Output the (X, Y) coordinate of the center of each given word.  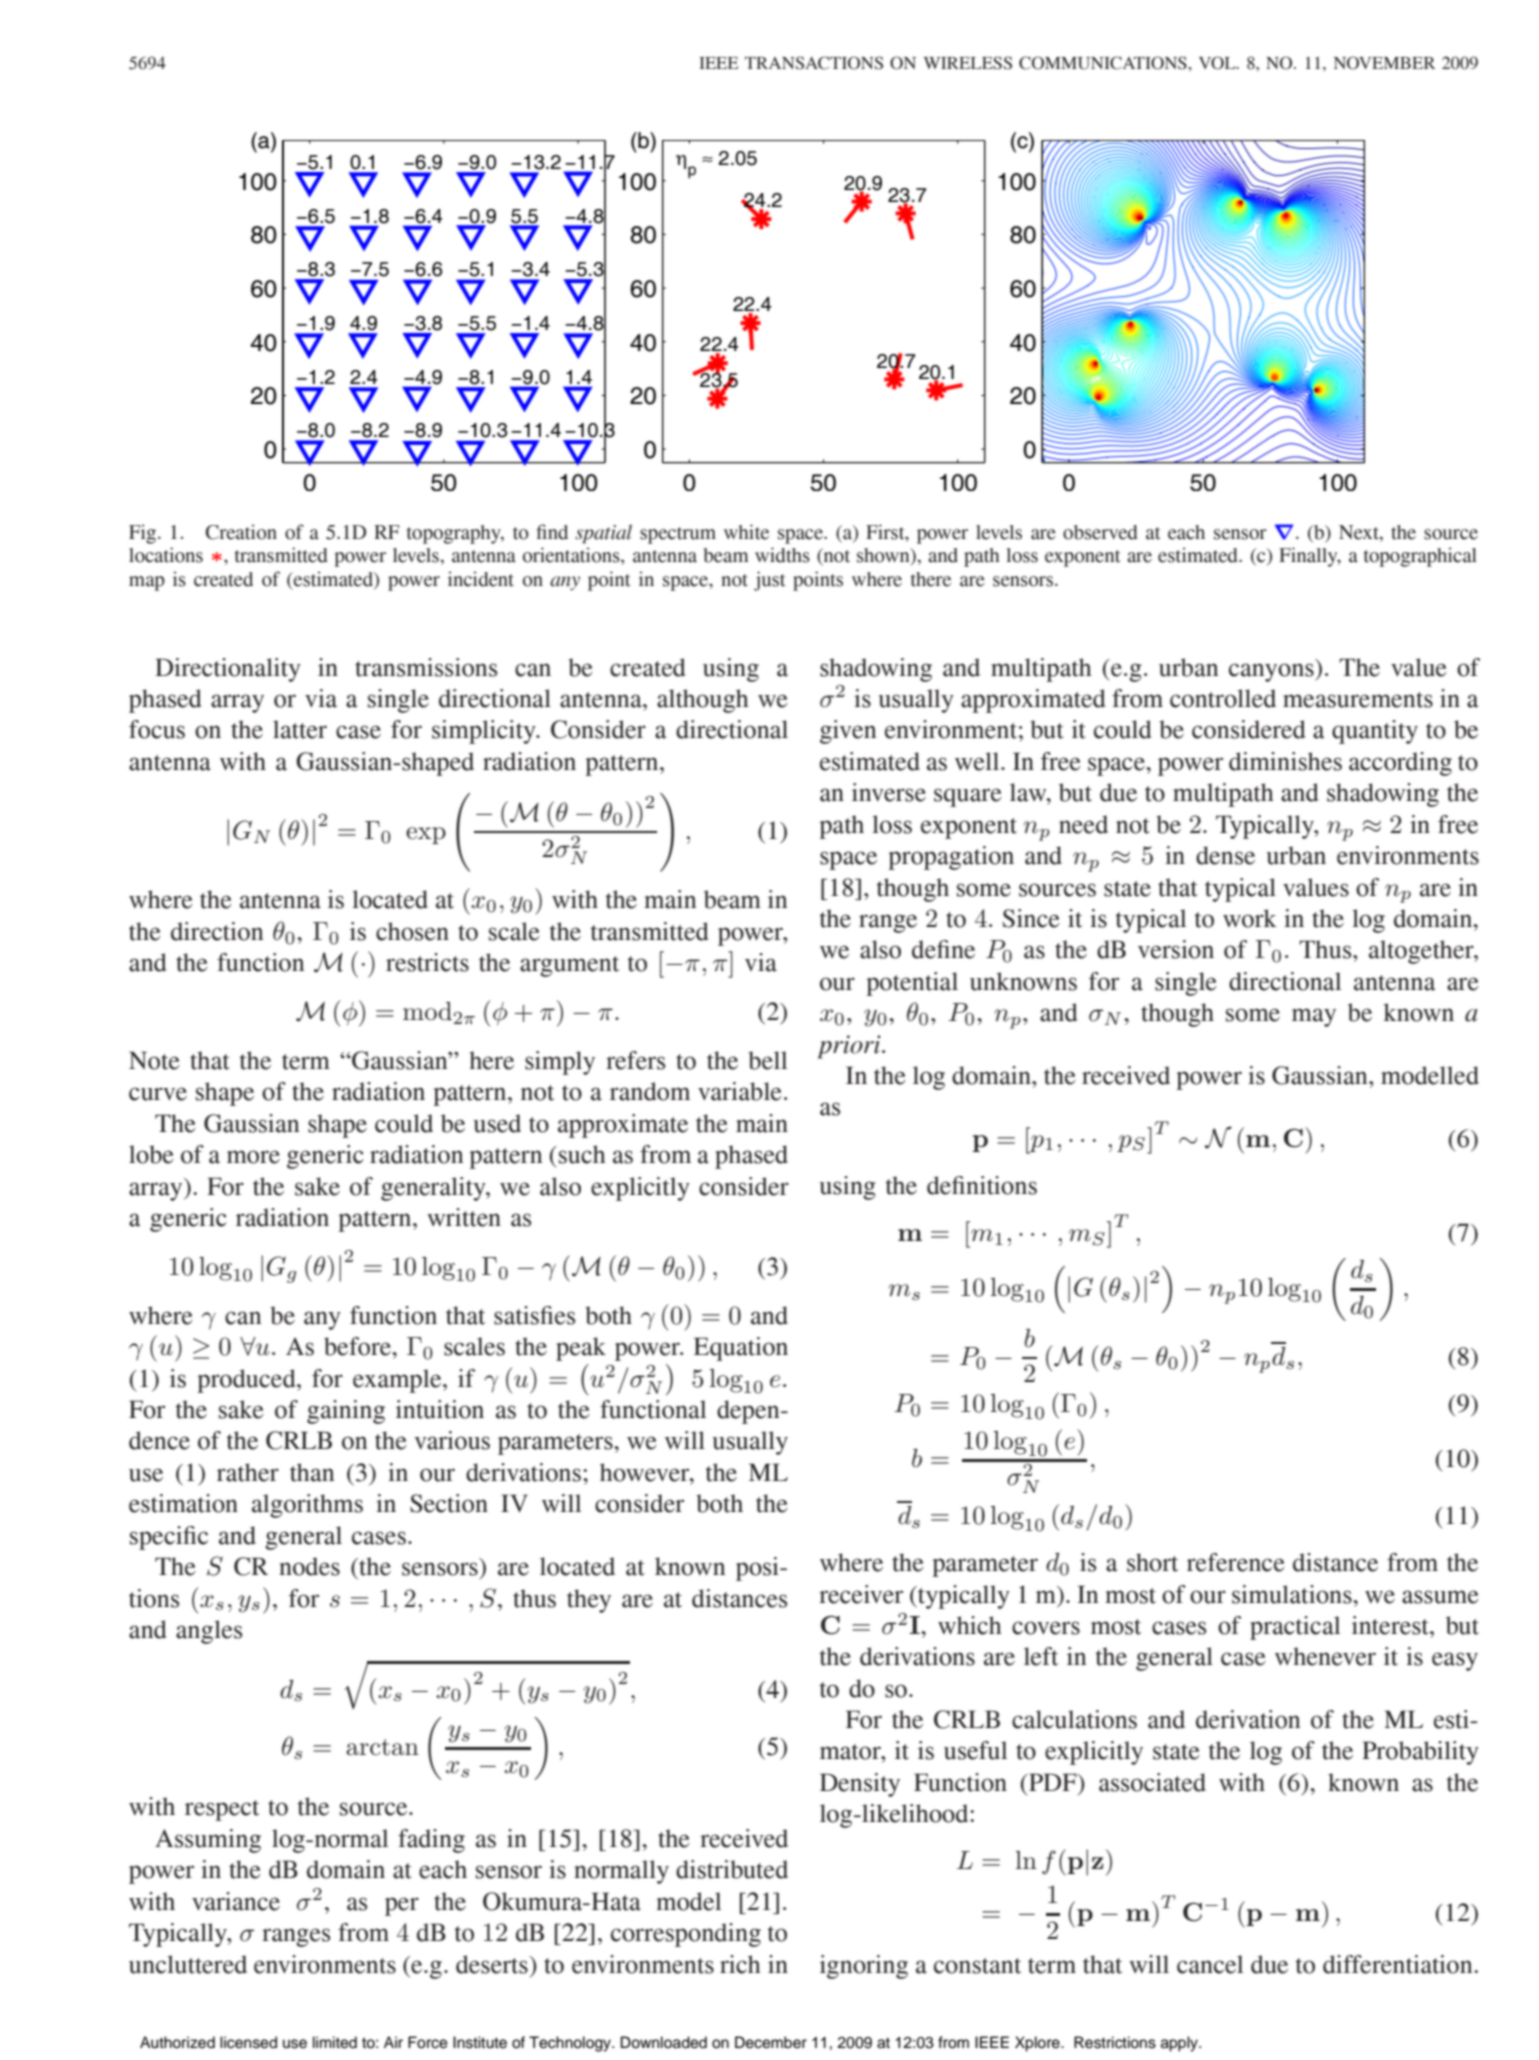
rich (740, 1964)
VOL (1218, 63)
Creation (241, 532)
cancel (1210, 1964)
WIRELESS (968, 63)
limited (335, 2042)
